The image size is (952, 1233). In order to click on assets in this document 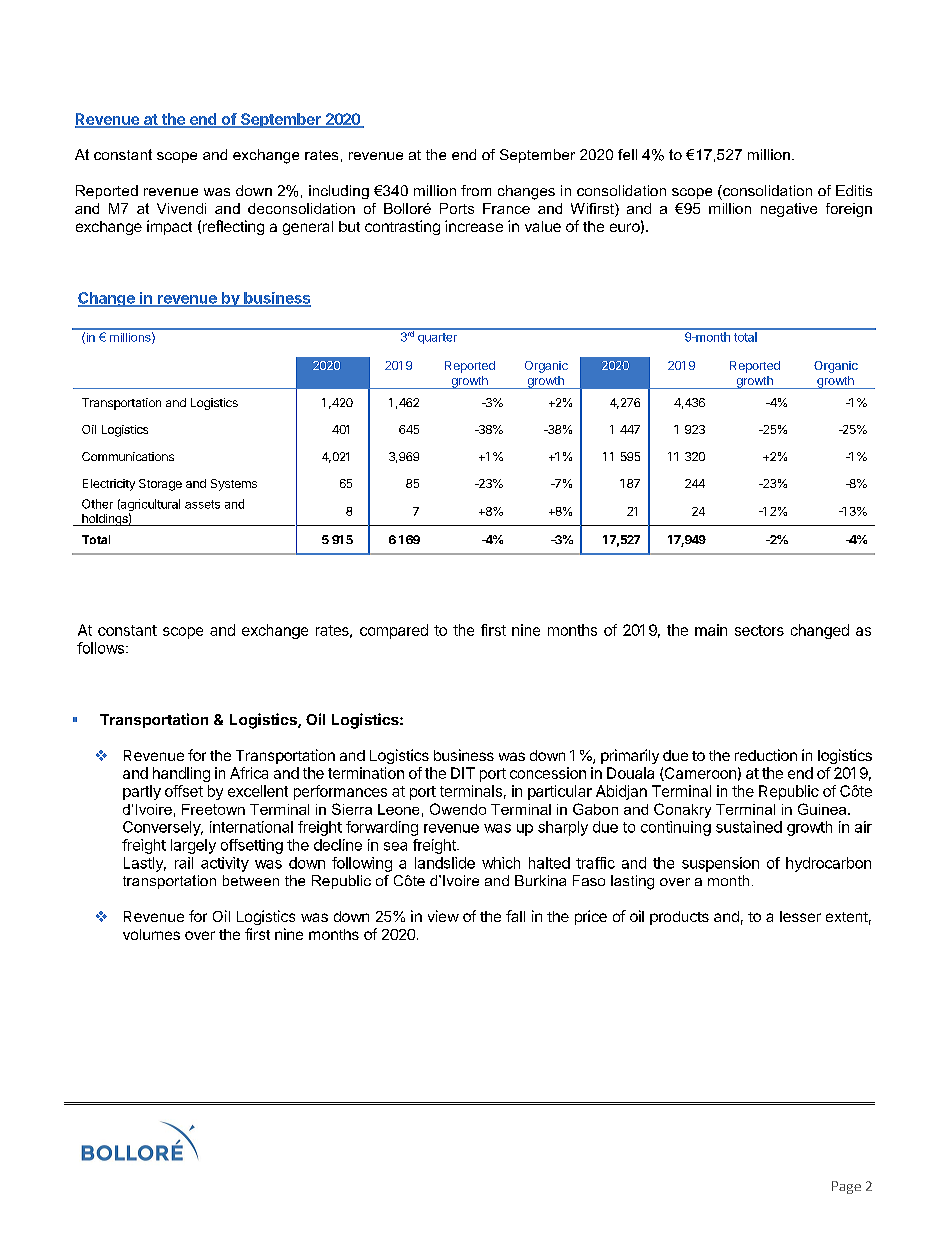, I will do `click(202, 504)`.
